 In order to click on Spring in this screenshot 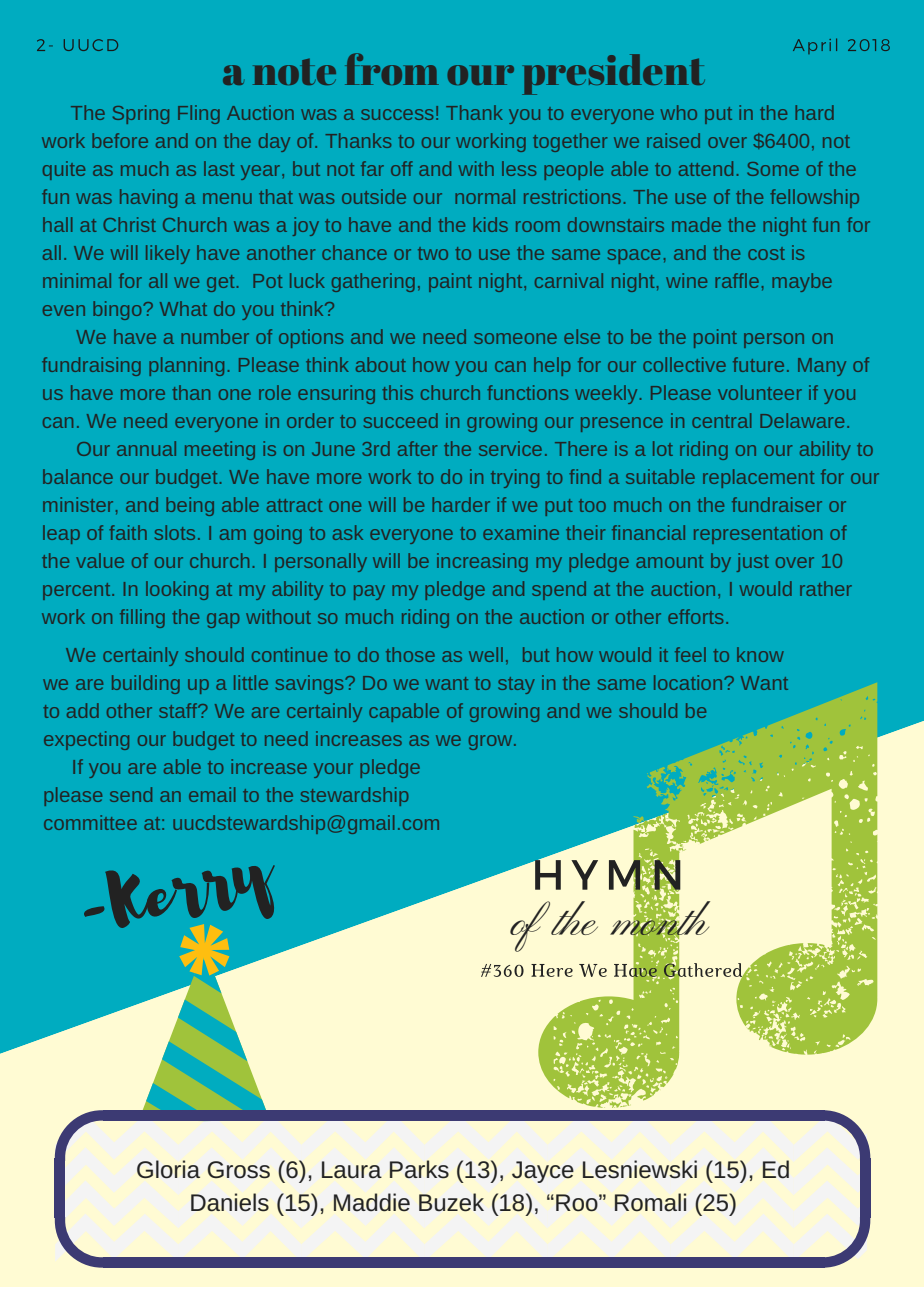, I will do `click(141, 114)`.
